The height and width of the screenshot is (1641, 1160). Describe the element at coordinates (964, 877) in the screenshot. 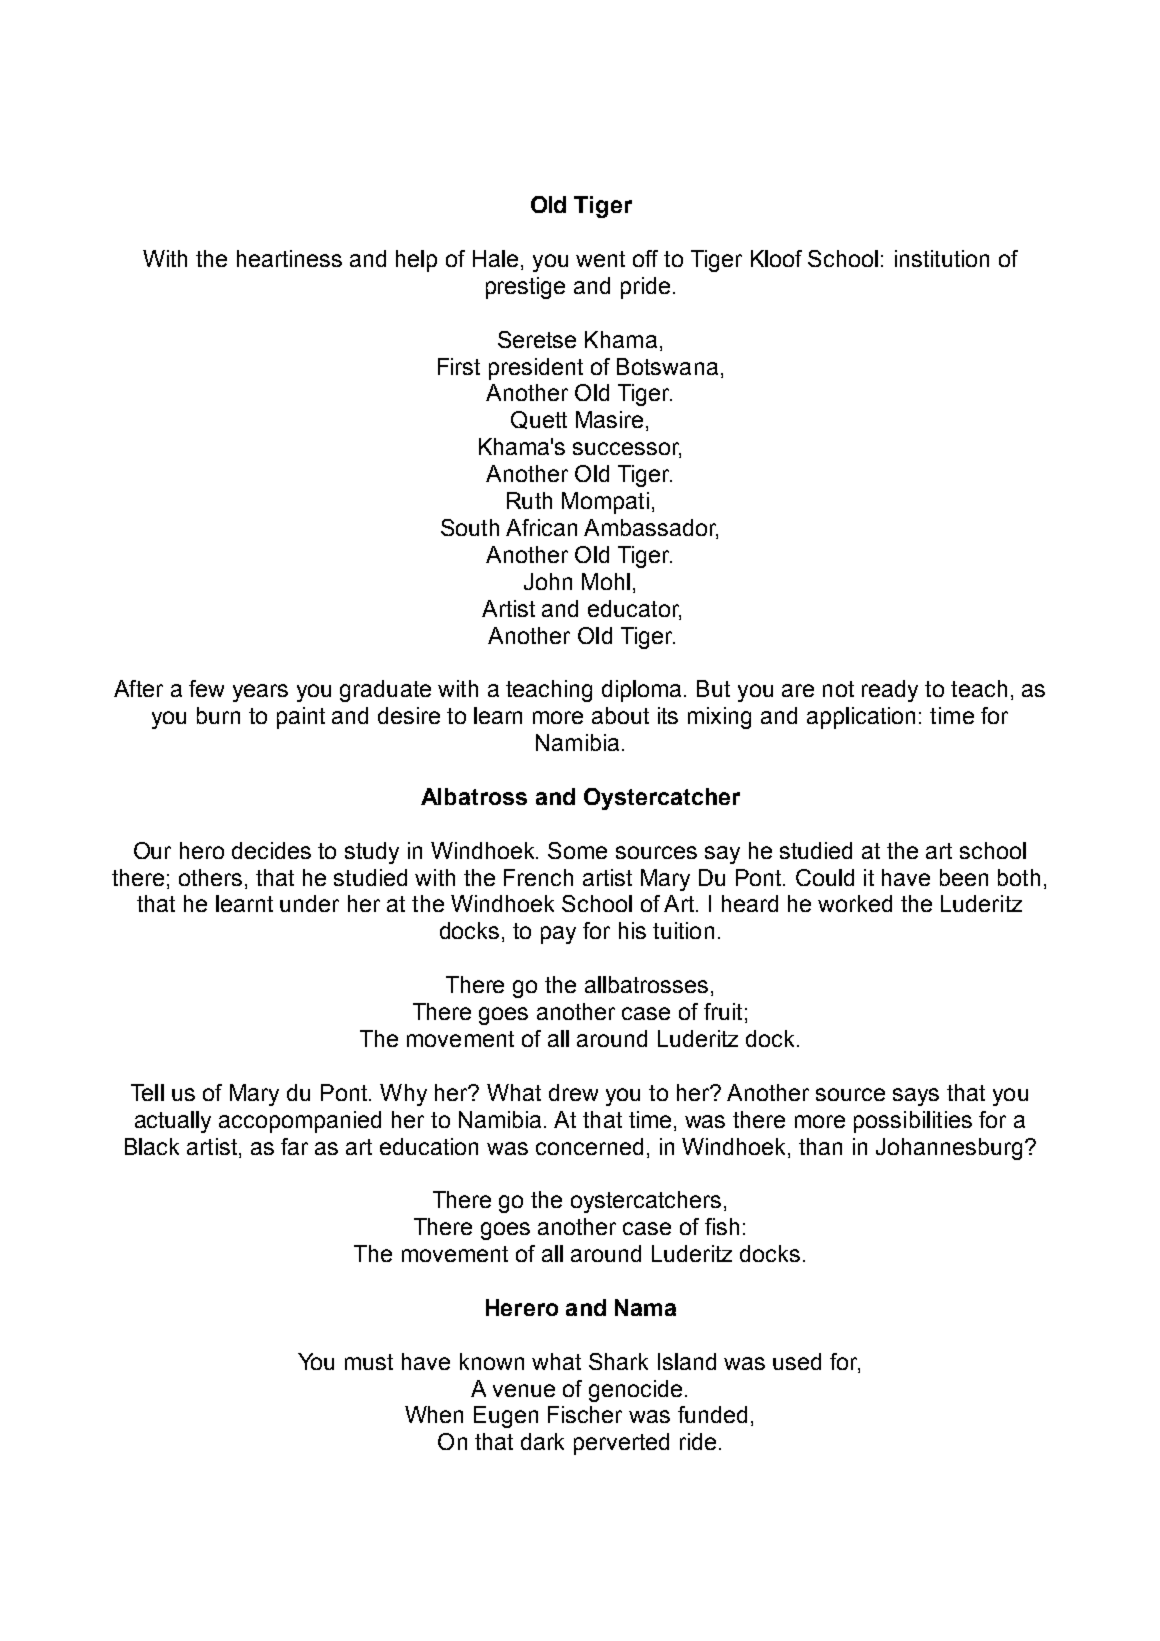

I see `been` at that location.
